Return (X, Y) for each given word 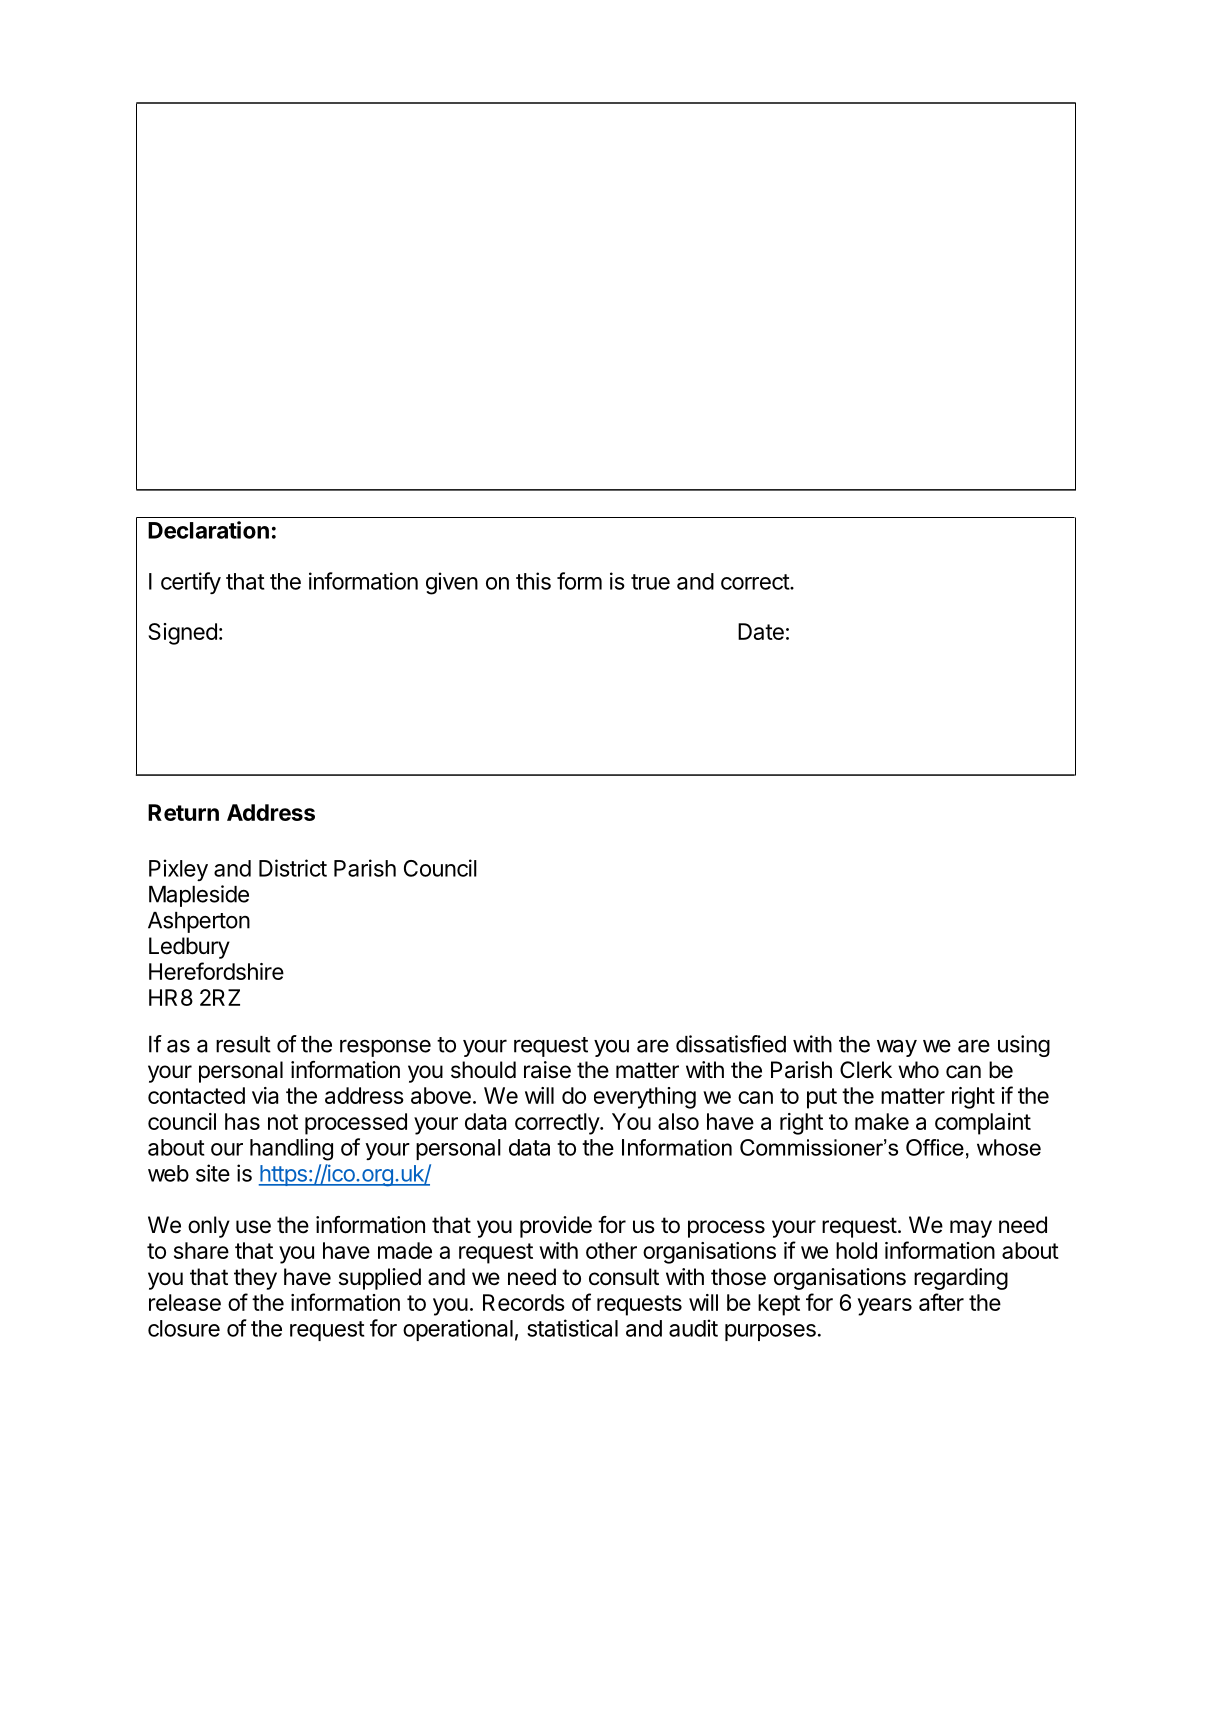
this (533, 581)
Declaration (208, 530)
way (897, 1048)
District (293, 868)
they (255, 1279)
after (941, 1302)
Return (183, 812)
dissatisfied (731, 1044)
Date (761, 631)
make (882, 1121)
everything (645, 1098)
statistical (572, 1328)
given (452, 583)
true (650, 582)
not (283, 1122)
